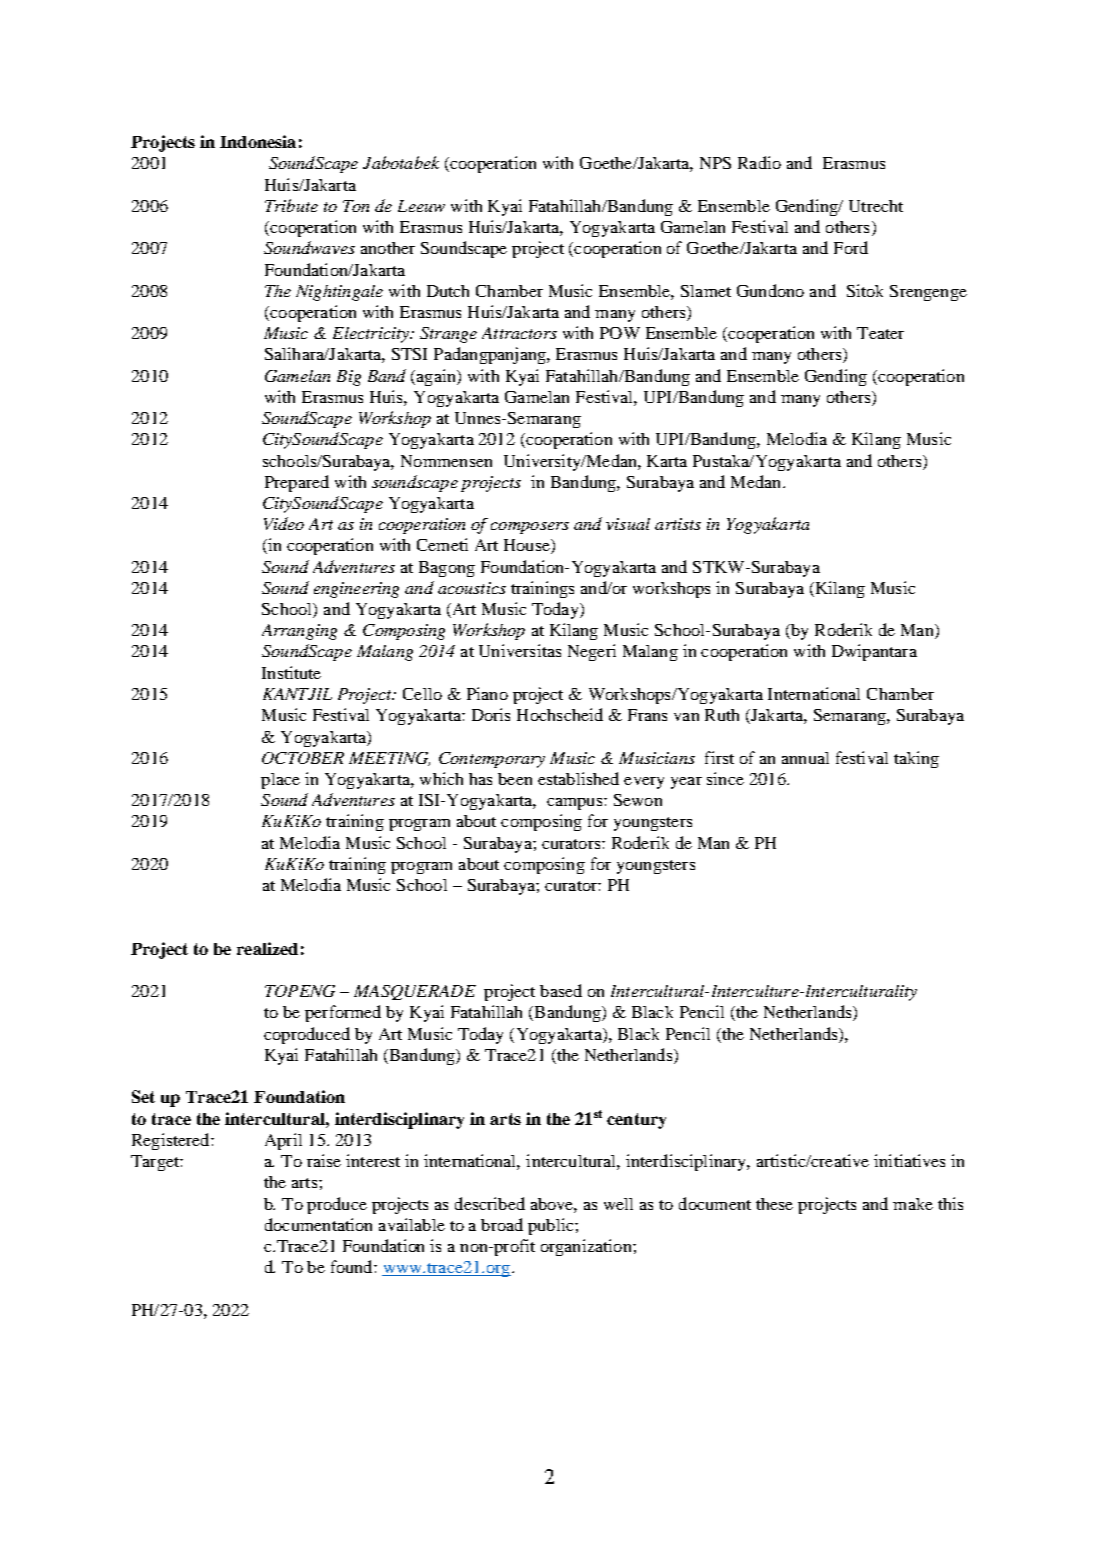 Image resolution: width=1099 pixels, height=1554 pixels. I want to click on annual, so click(805, 758).
